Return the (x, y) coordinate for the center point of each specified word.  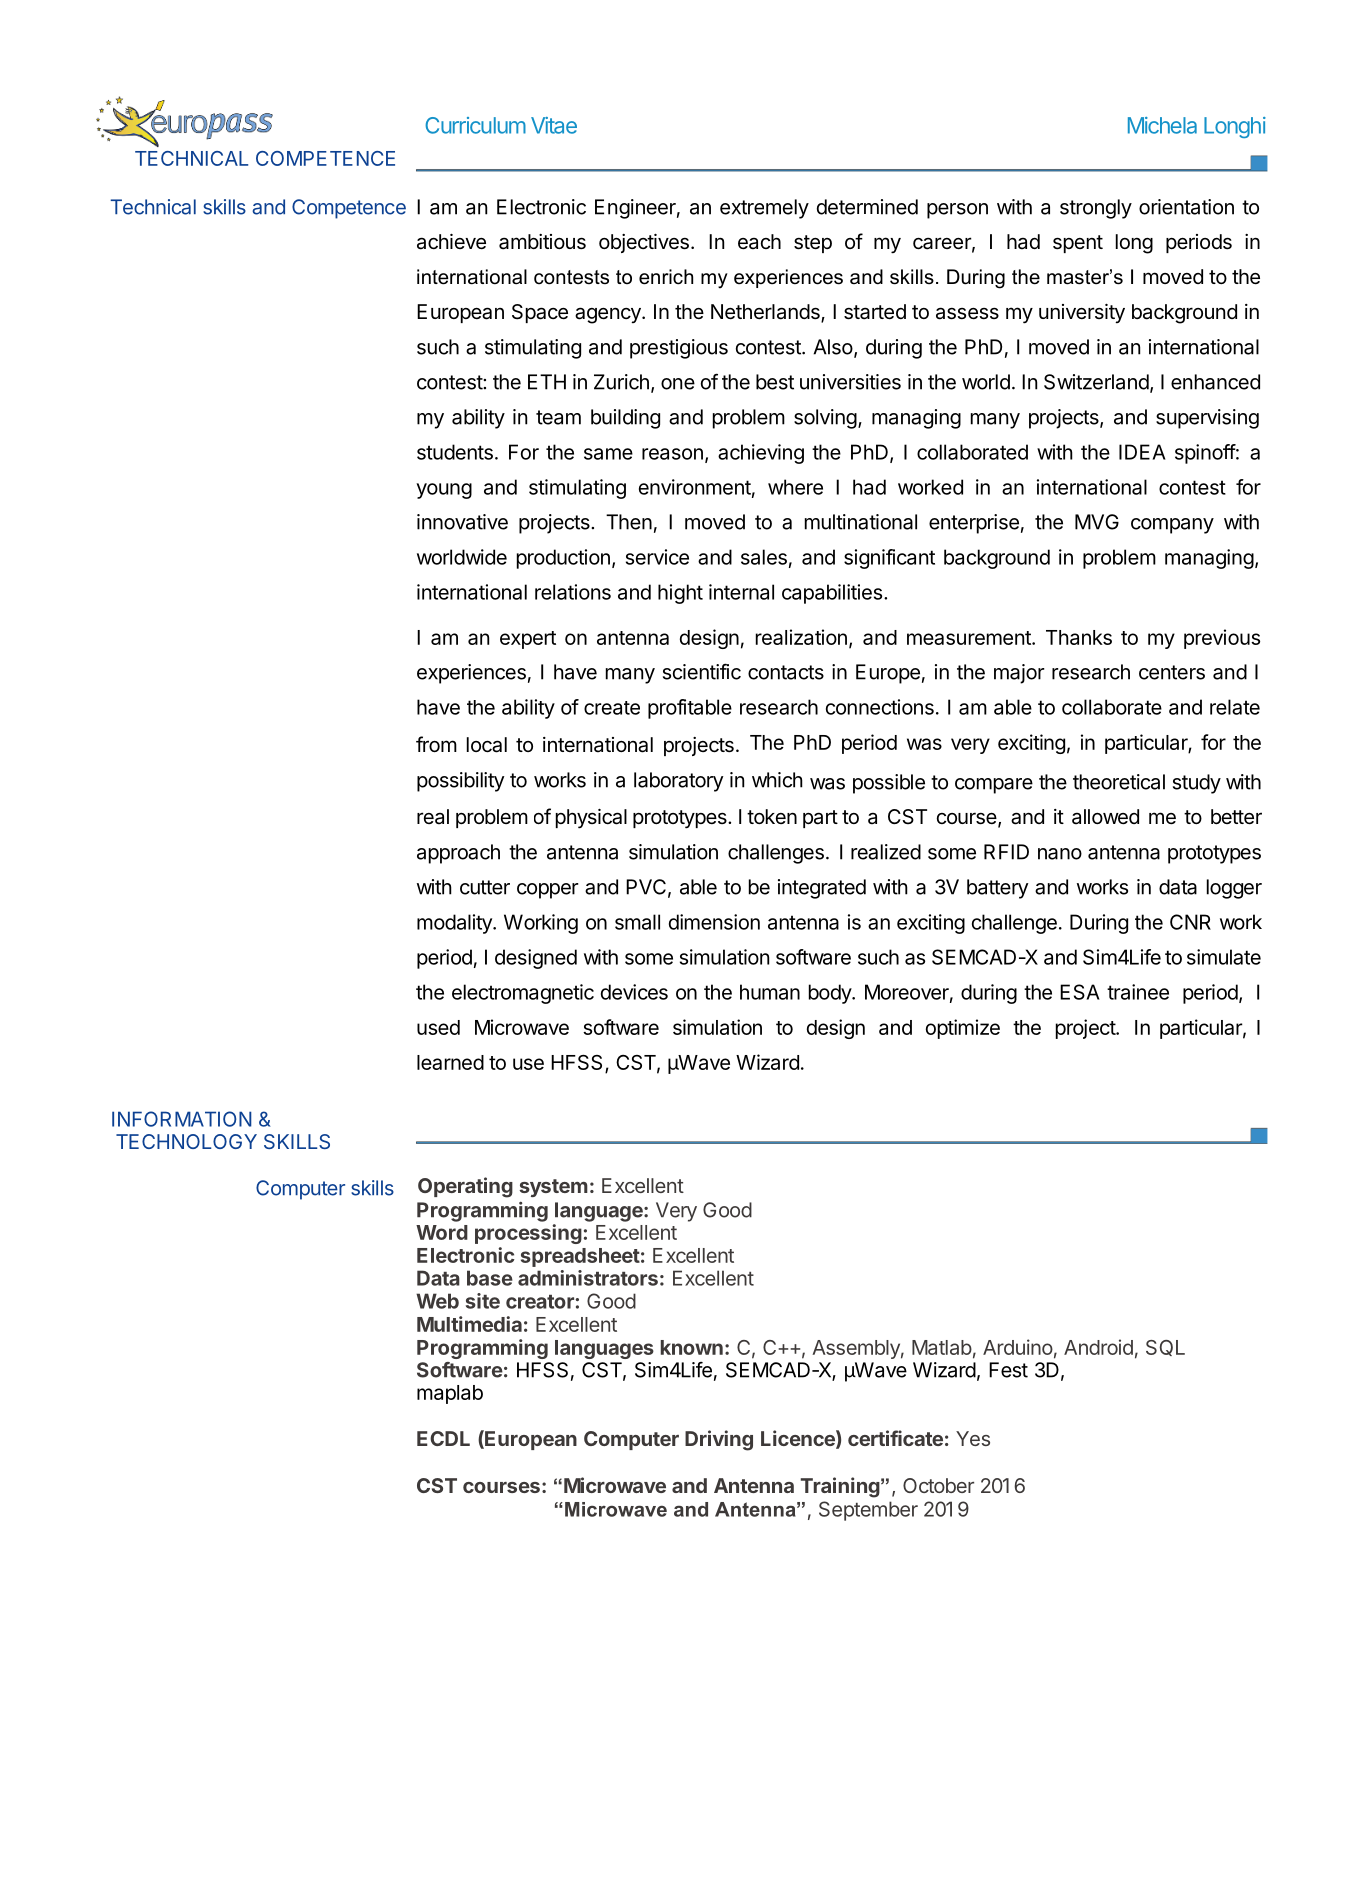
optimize (963, 1029)
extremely (764, 209)
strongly (1096, 209)
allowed (1105, 817)
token (772, 816)
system (553, 1188)
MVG (1097, 522)
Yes (973, 1438)
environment (695, 487)
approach (458, 854)
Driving (719, 1440)
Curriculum (475, 125)
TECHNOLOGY (186, 1141)
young (444, 491)
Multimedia (469, 1324)
